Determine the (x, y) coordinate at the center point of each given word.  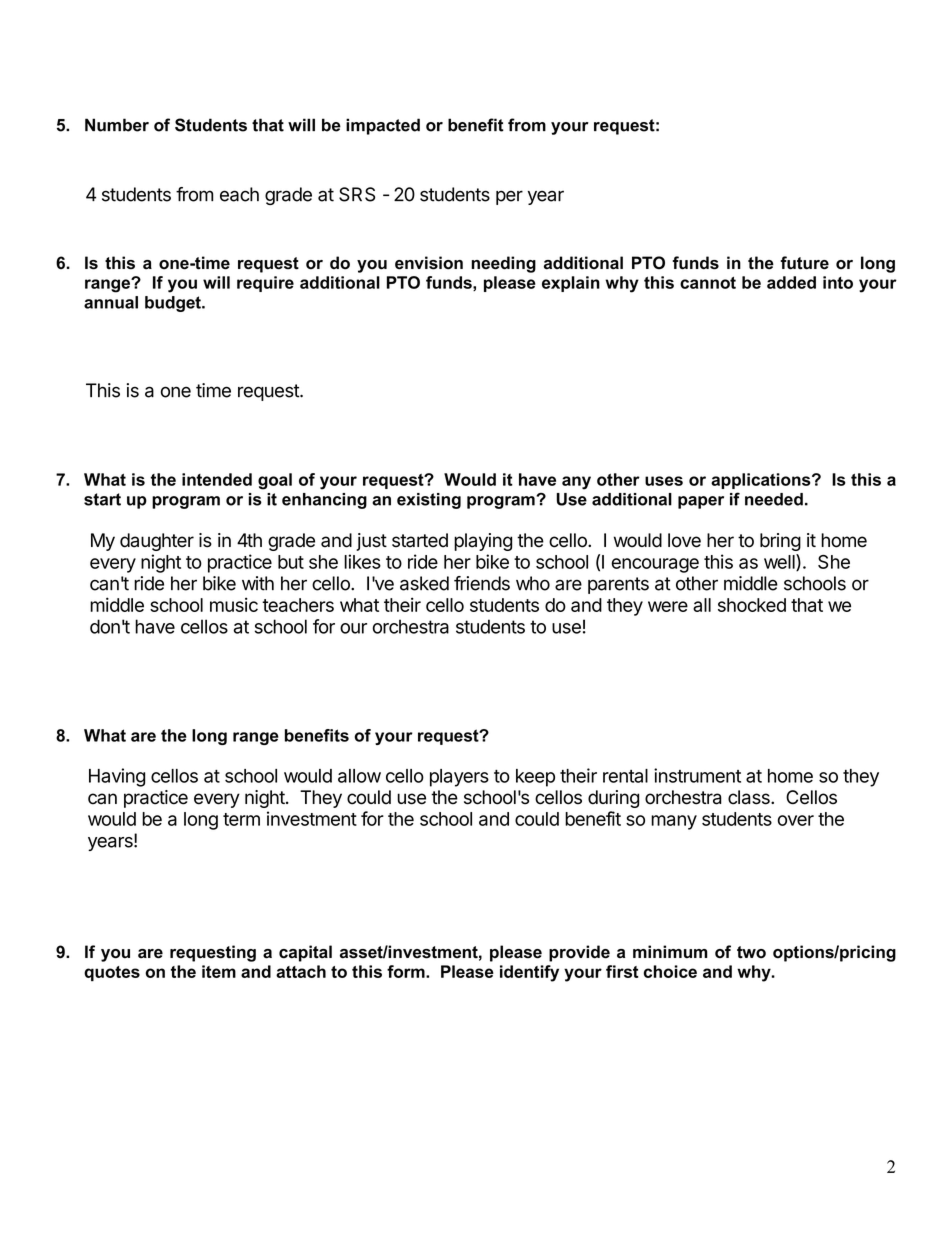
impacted (383, 126)
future (804, 263)
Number (117, 125)
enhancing (324, 501)
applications (762, 481)
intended (217, 479)
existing (429, 501)
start (102, 499)
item (219, 971)
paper (701, 502)
